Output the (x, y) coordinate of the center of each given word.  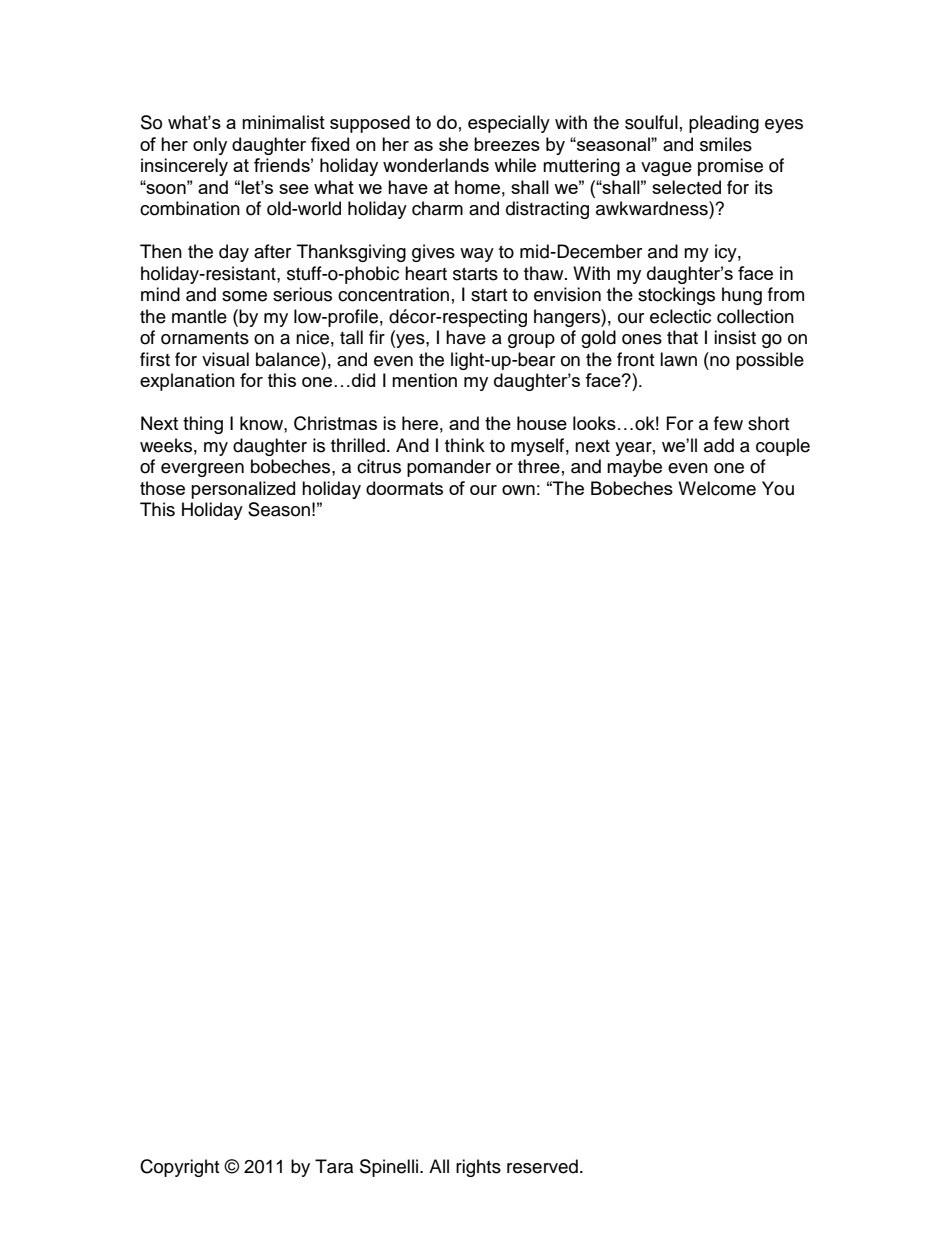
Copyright (179, 1168)
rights (478, 1168)
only (210, 146)
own (518, 490)
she (453, 144)
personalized (243, 490)
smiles (726, 144)
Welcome (717, 488)
